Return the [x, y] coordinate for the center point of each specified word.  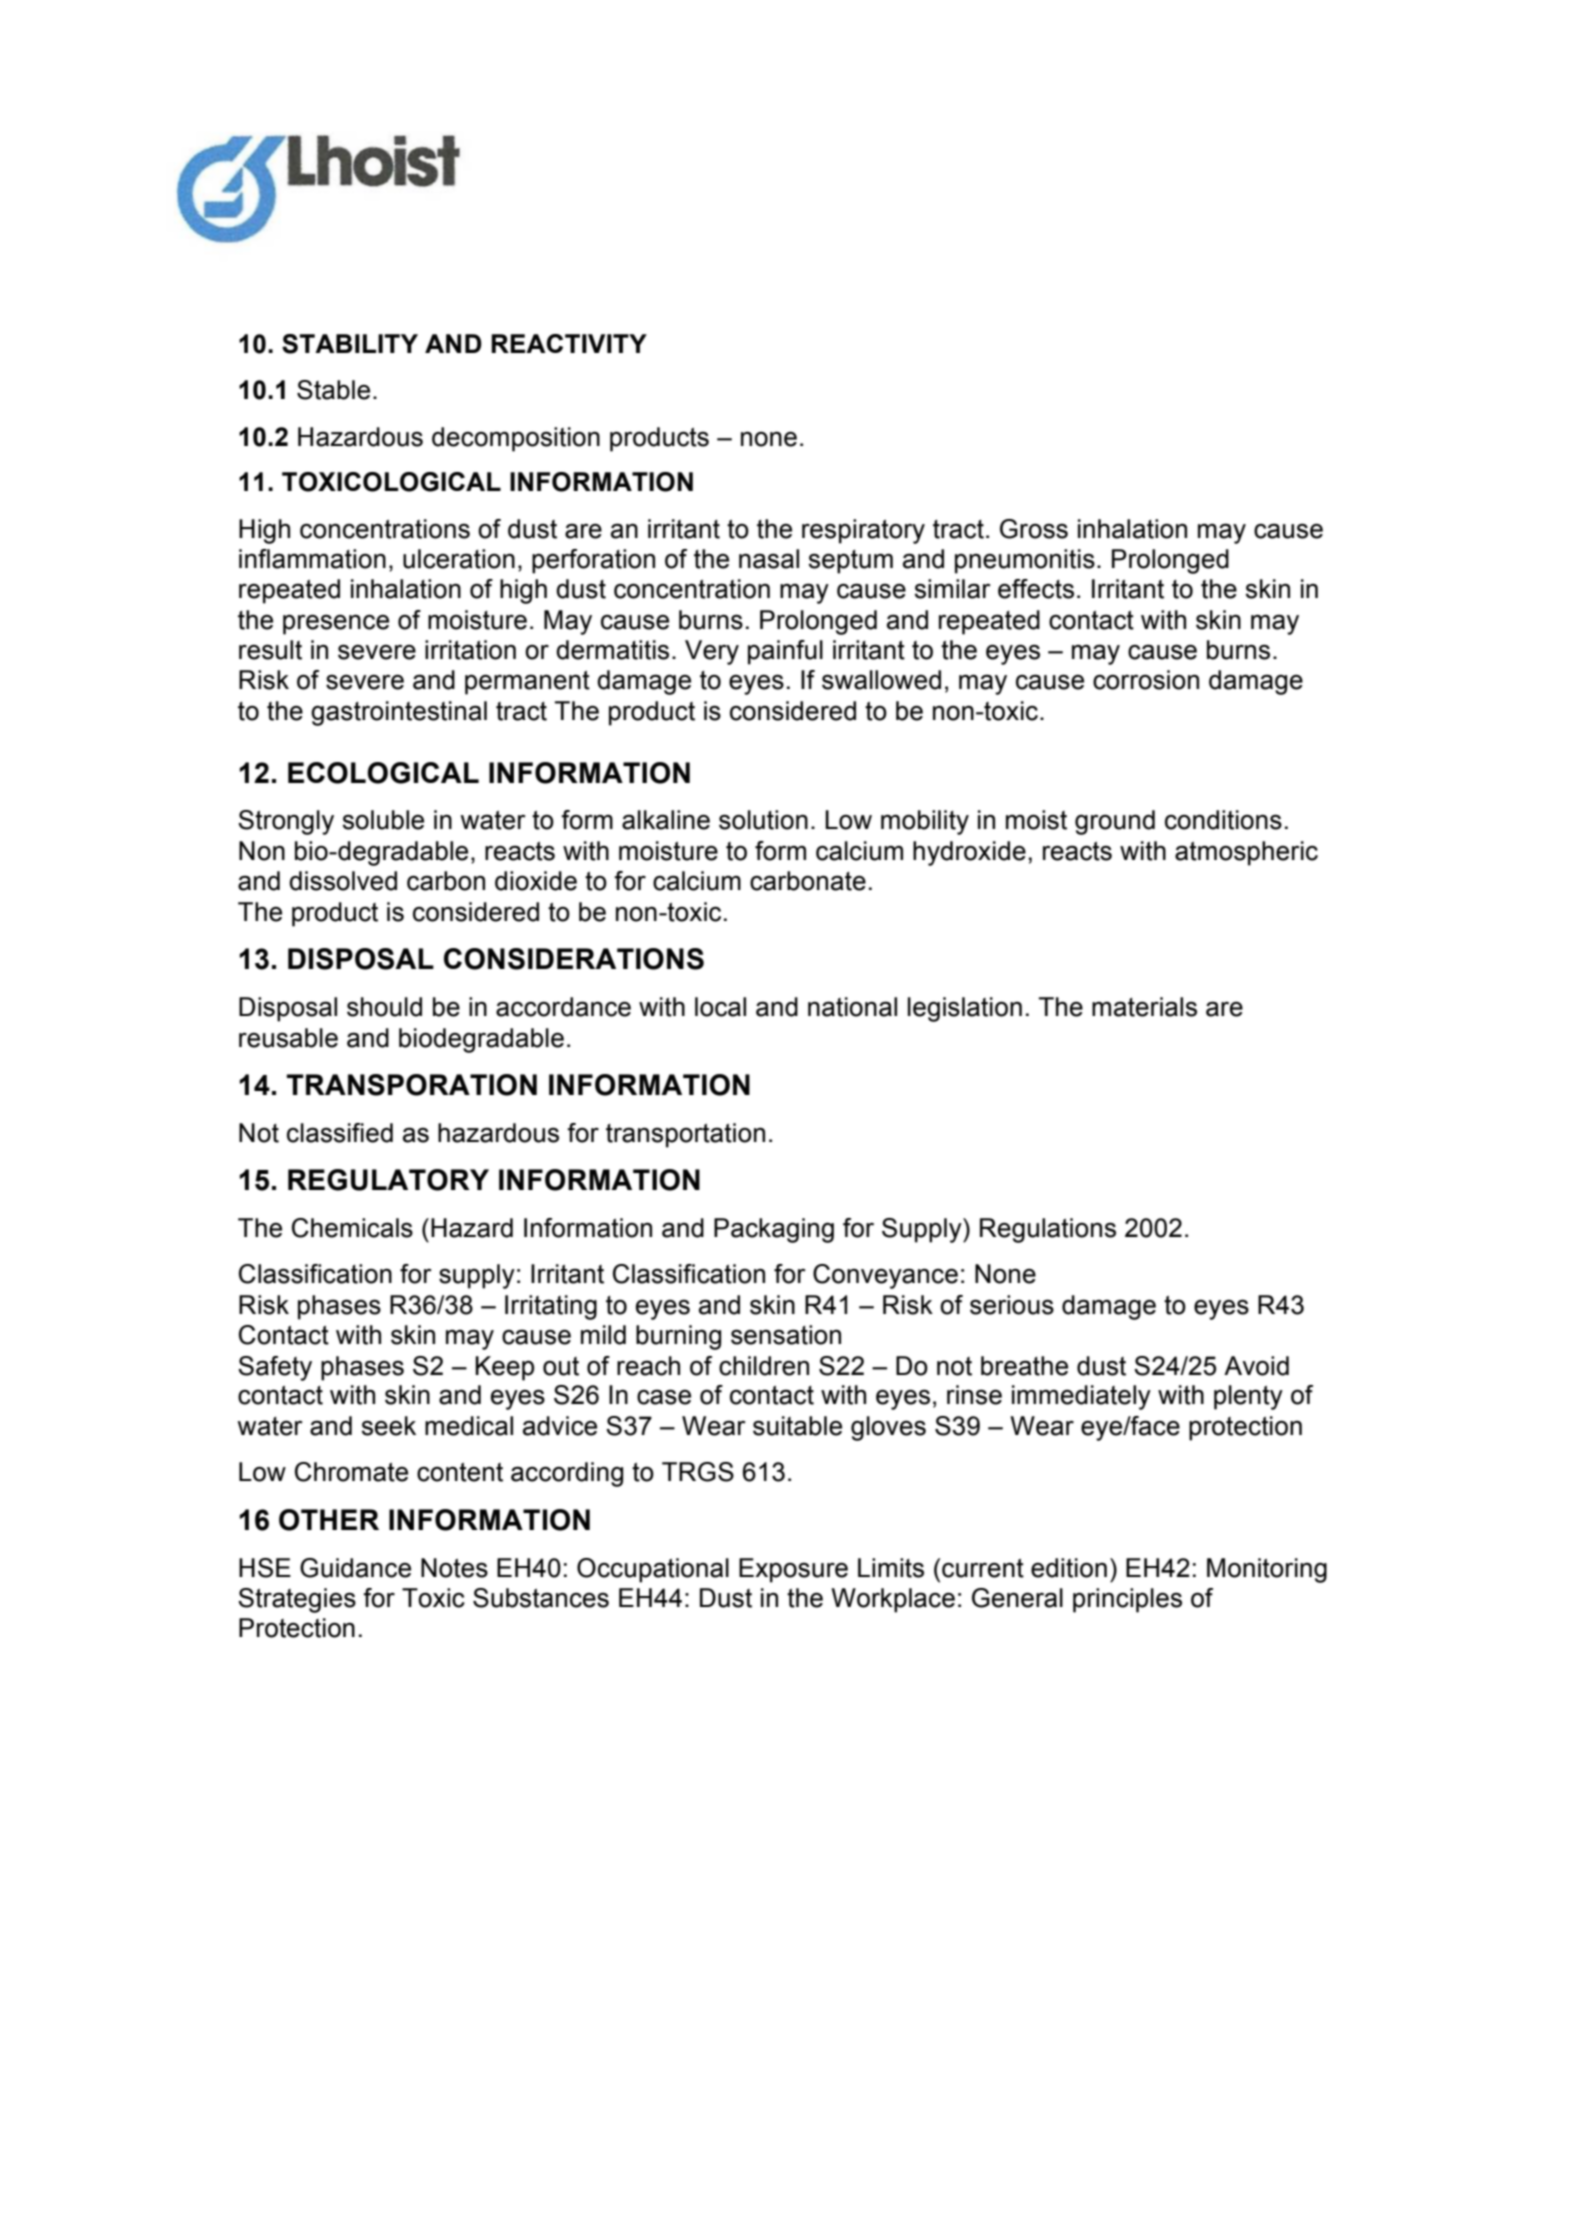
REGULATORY [388, 1180]
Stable [333, 390]
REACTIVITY [569, 343]
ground [1115, 822]
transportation [685, 1135]
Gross [1034, 529]
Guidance [355, 1568]
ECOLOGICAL [383, 773]
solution [763, 820]
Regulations [1048, 1230]
